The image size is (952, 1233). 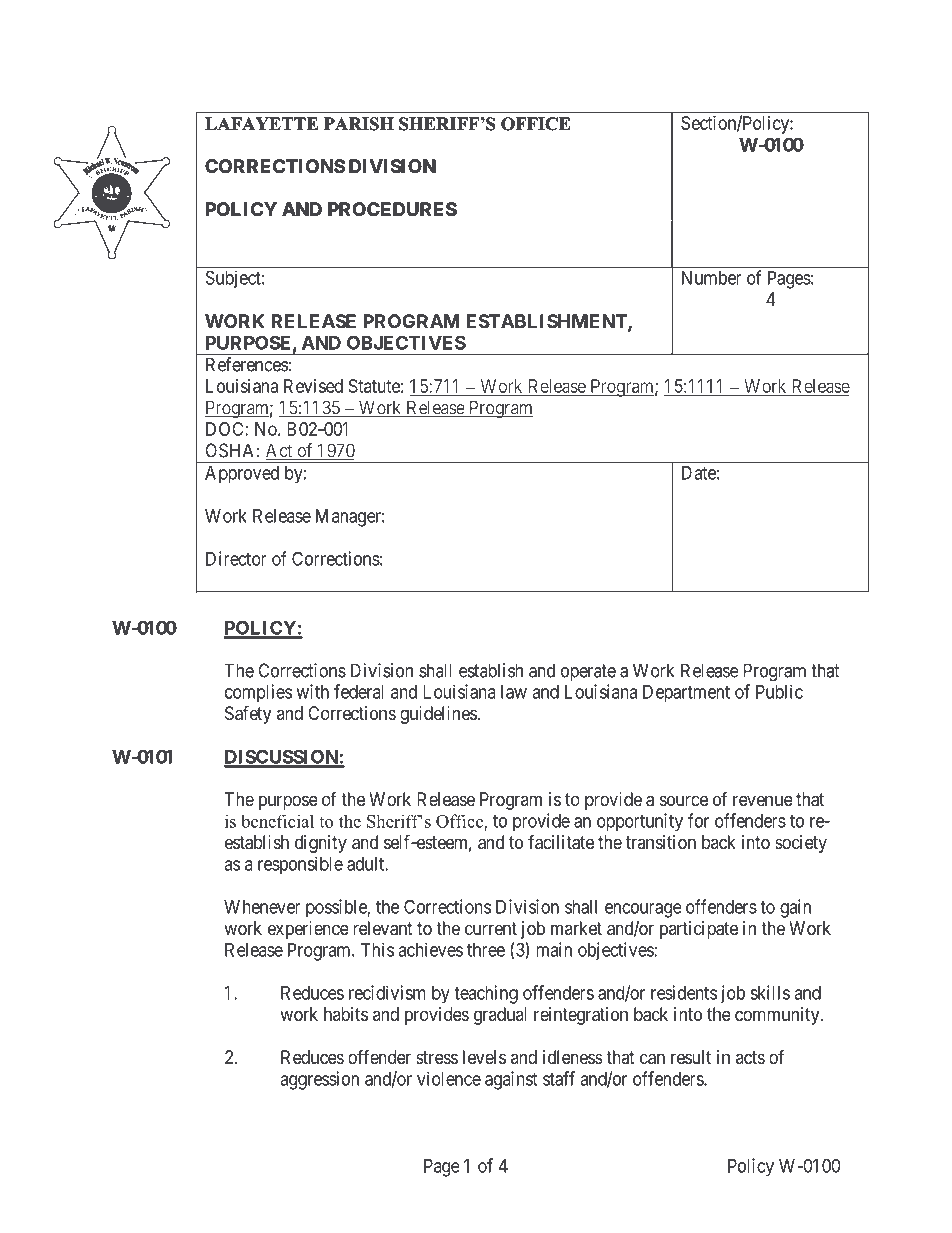 I want to click on law, so click(x=514, y=692).
